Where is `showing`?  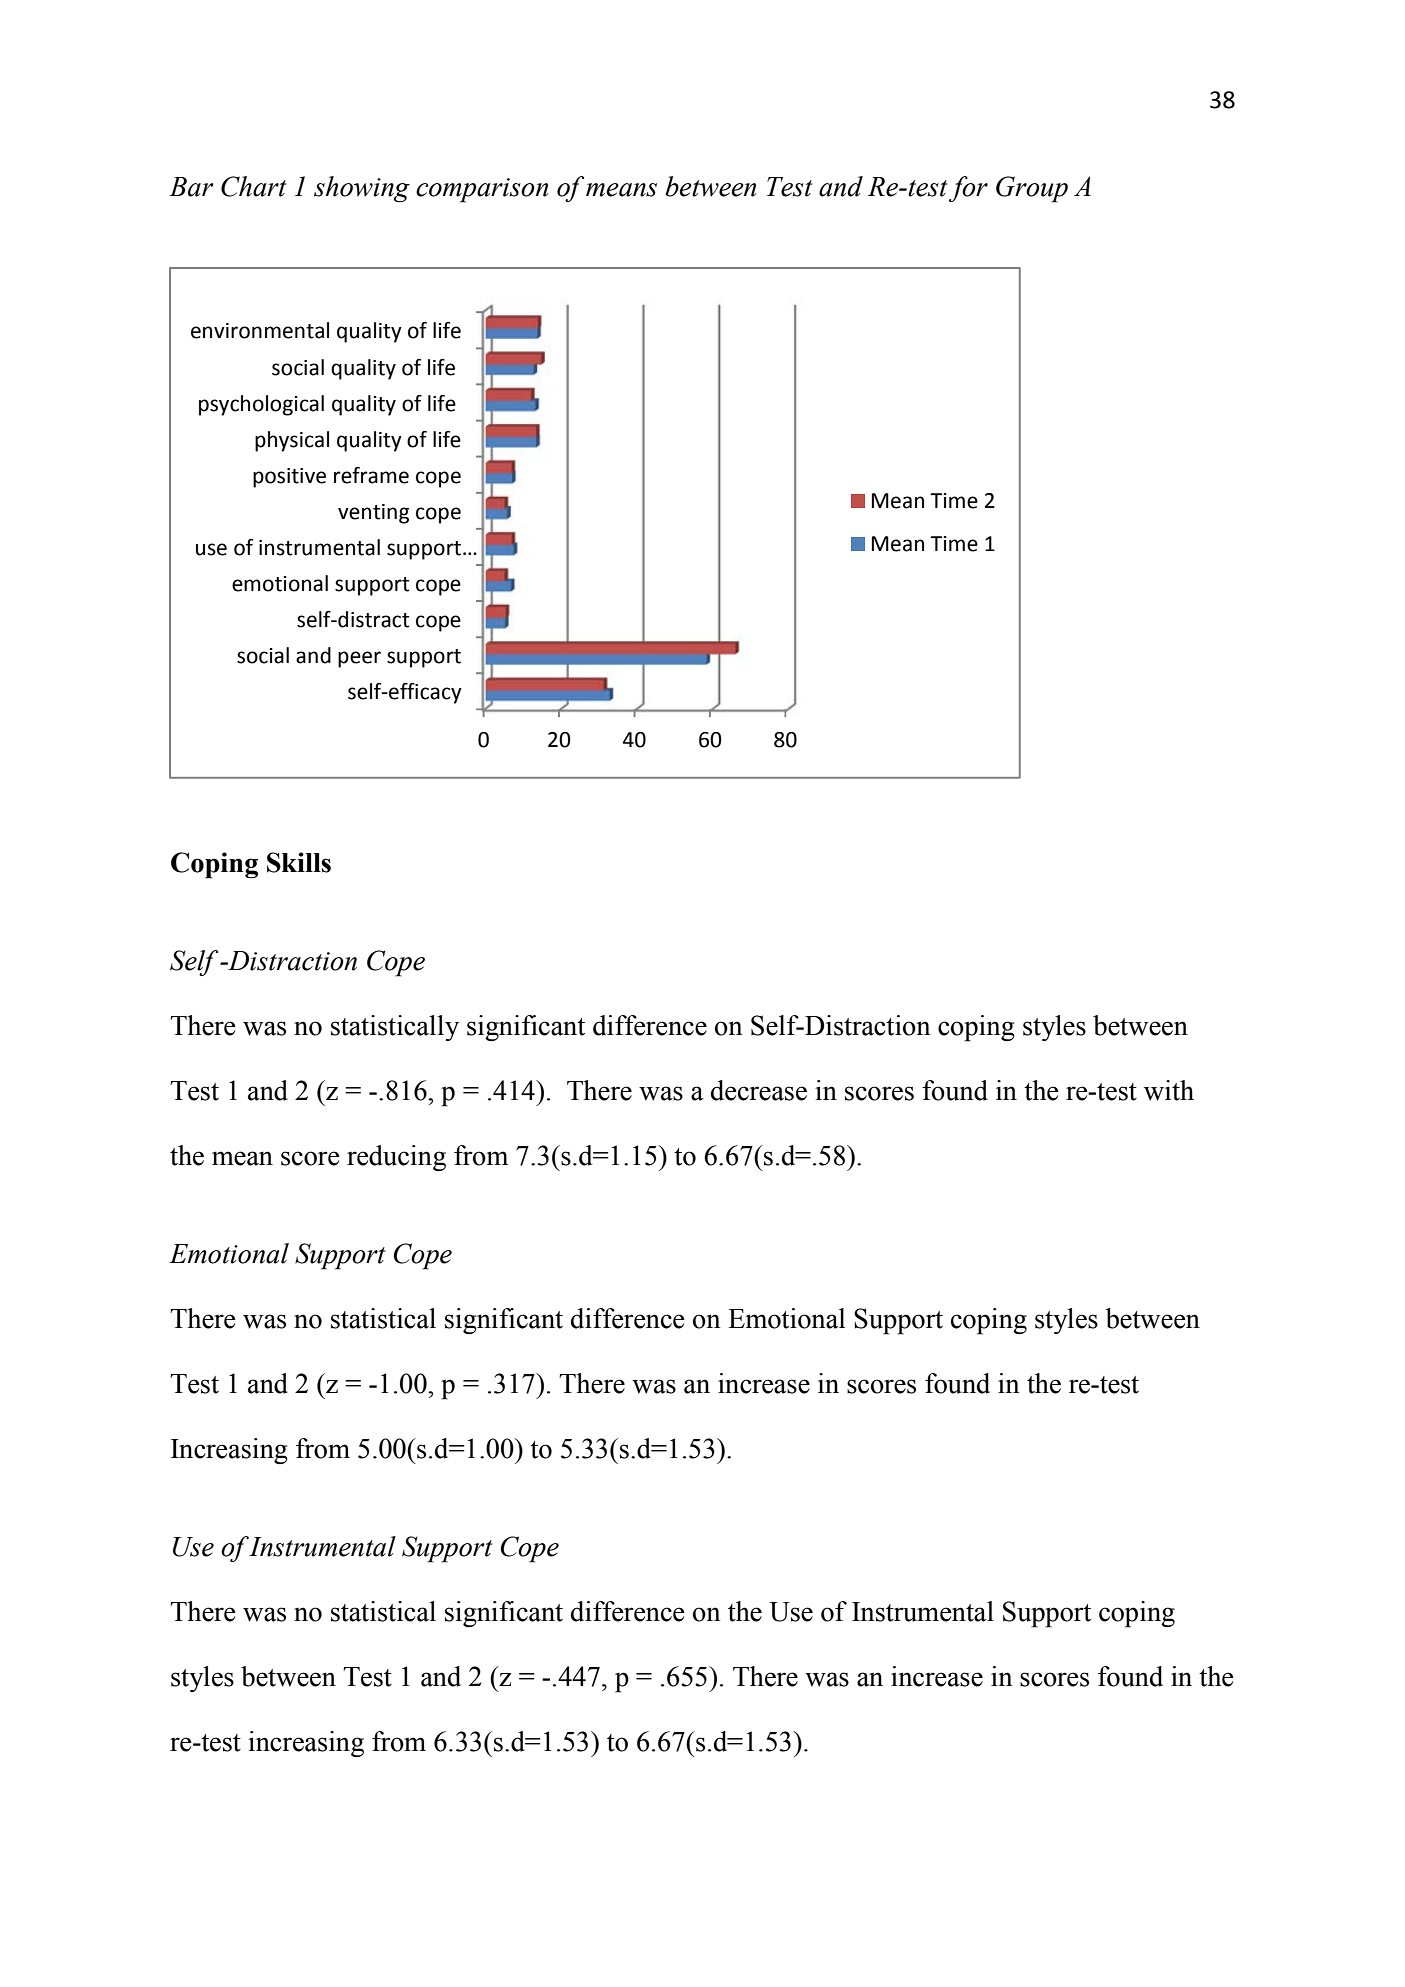
showing is located at coordinates (362, 189).
